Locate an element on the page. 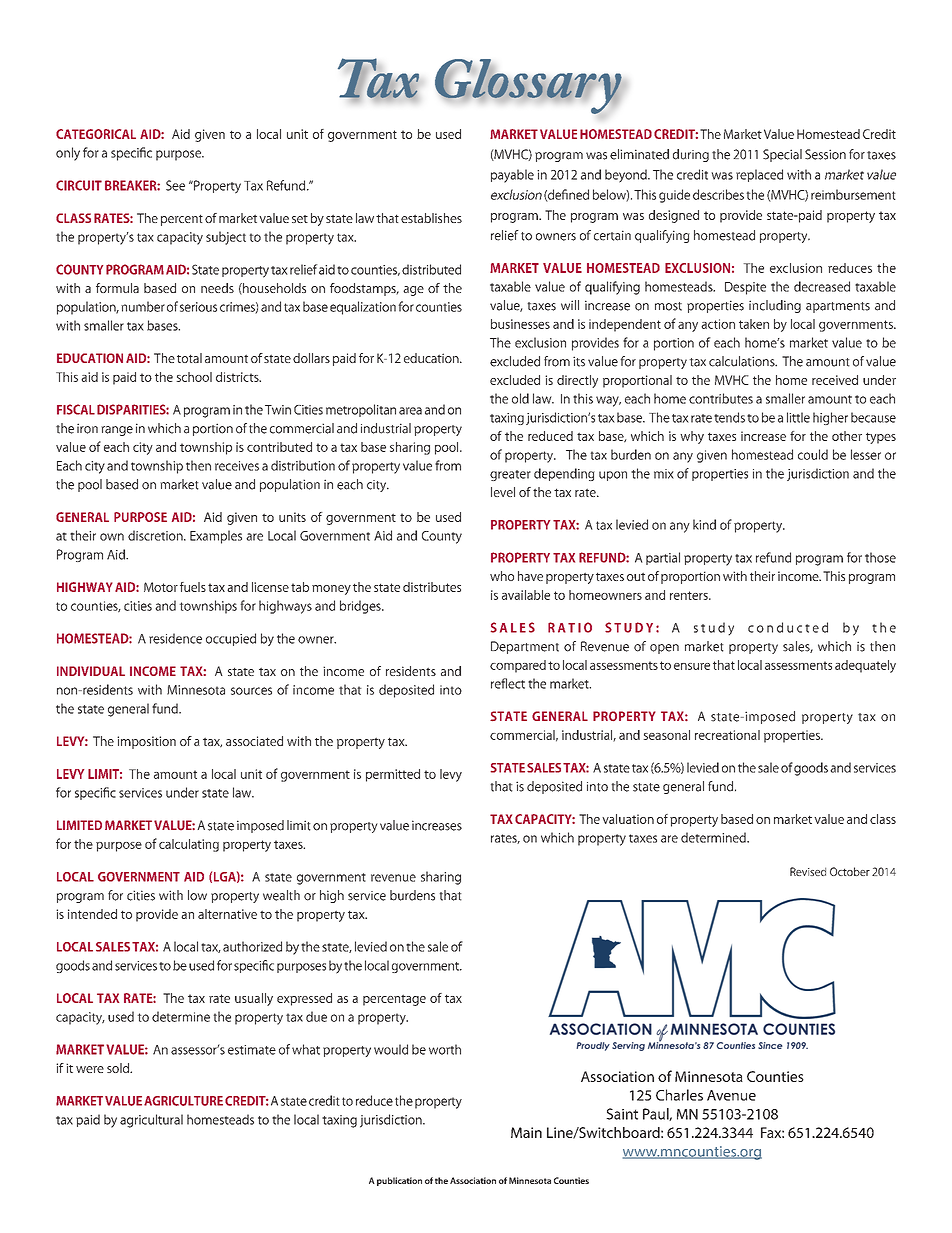 This image has width=952, height=1233. area is located at coordinates (410, 411).
